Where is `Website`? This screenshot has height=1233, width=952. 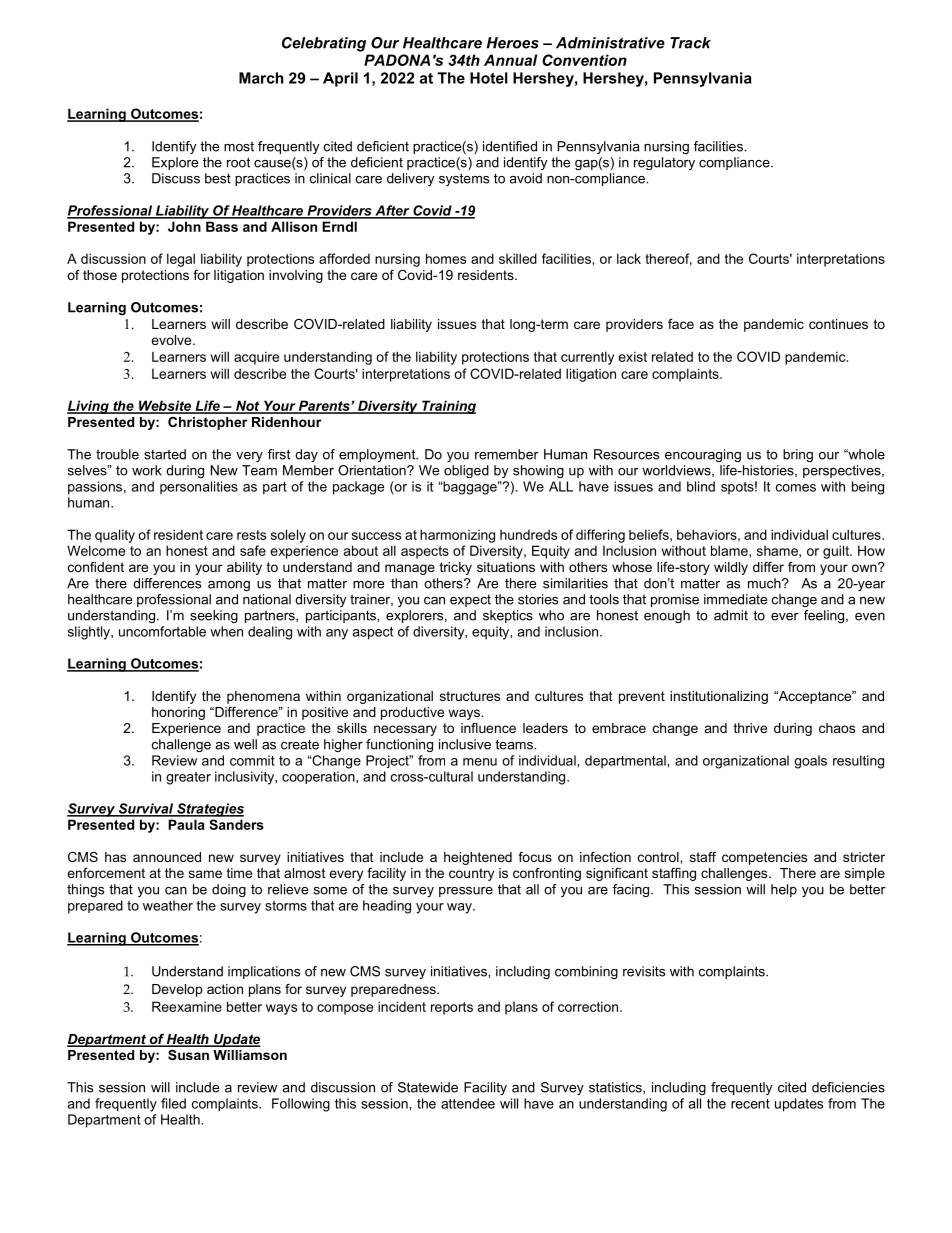 Website is located at coordinates (165, 406).
